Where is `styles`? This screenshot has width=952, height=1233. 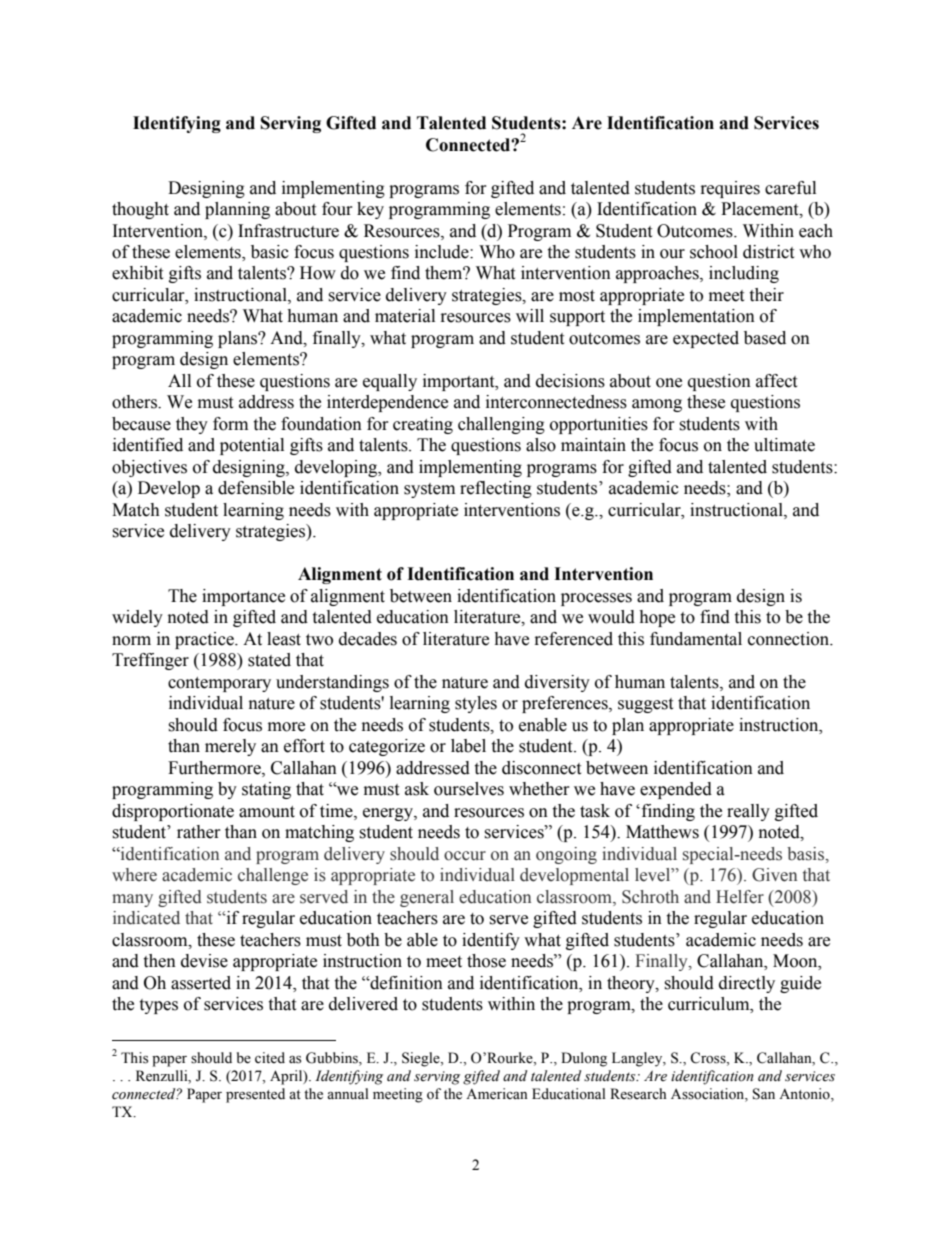 styles is located at coordinates (476, 704).
